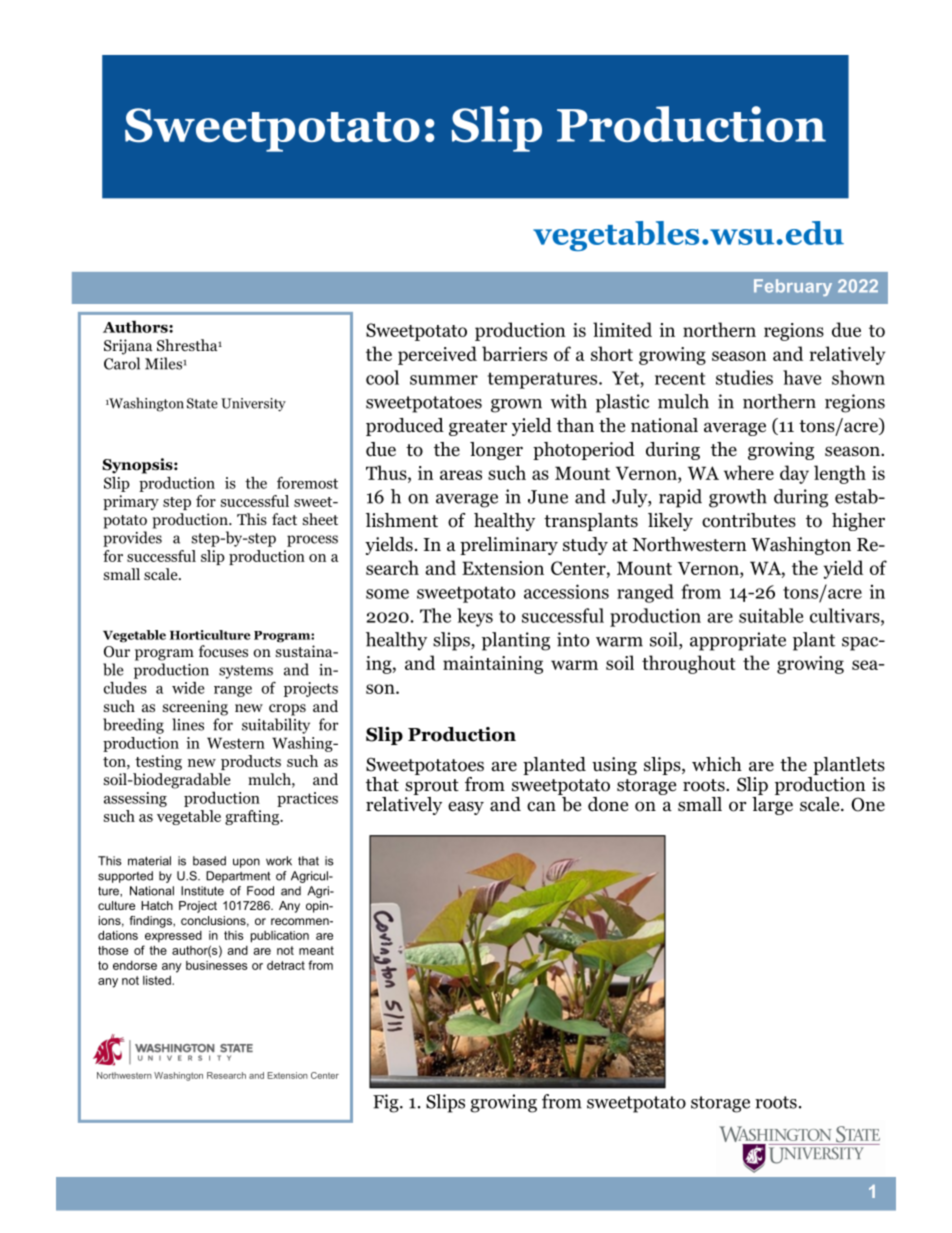 This document has width=952, height=1233. Describe the element at coordinates (316, 950) in the document. I see `meant` at that location.
